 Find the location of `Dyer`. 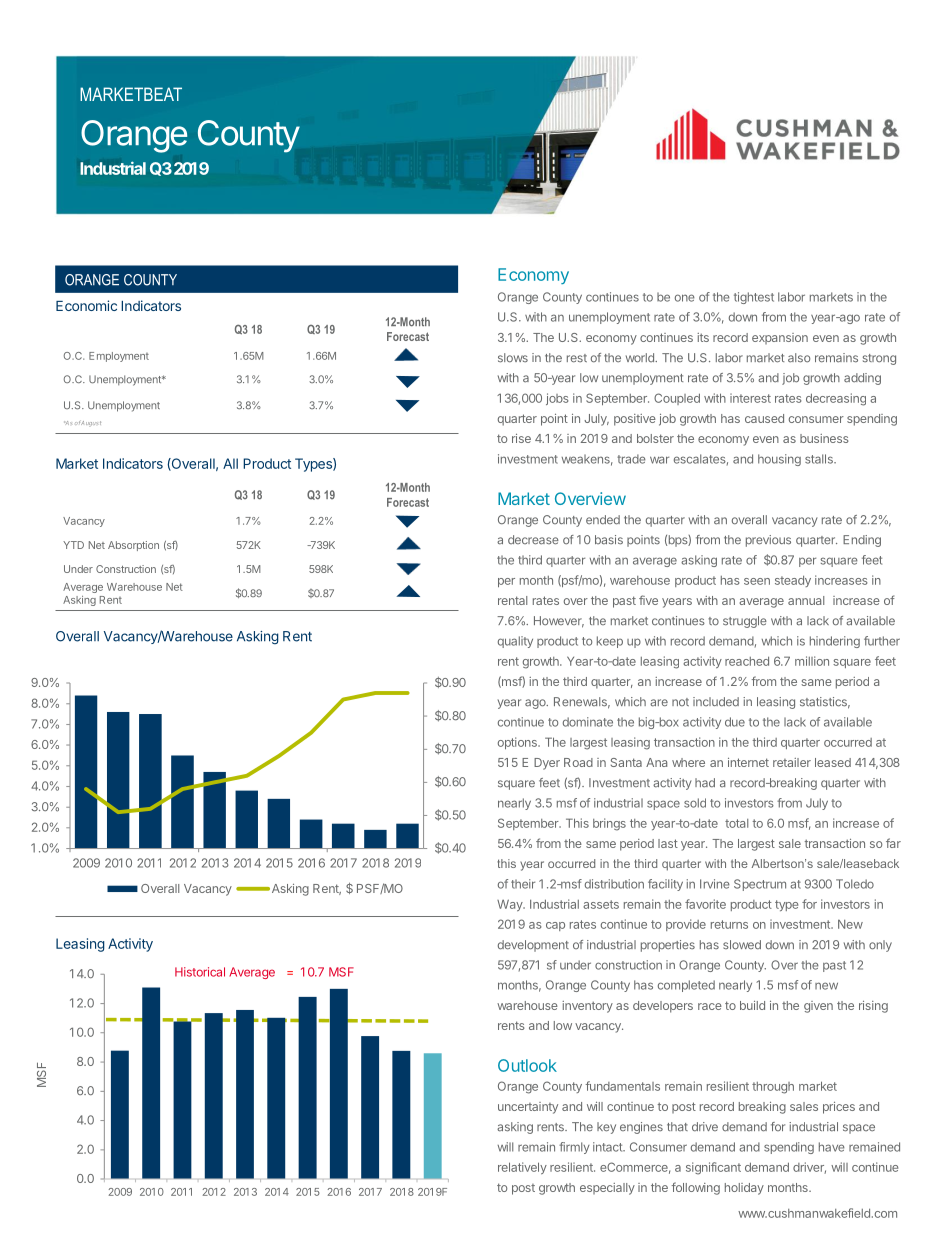

Dyer is located at coordinates (547, 764).
